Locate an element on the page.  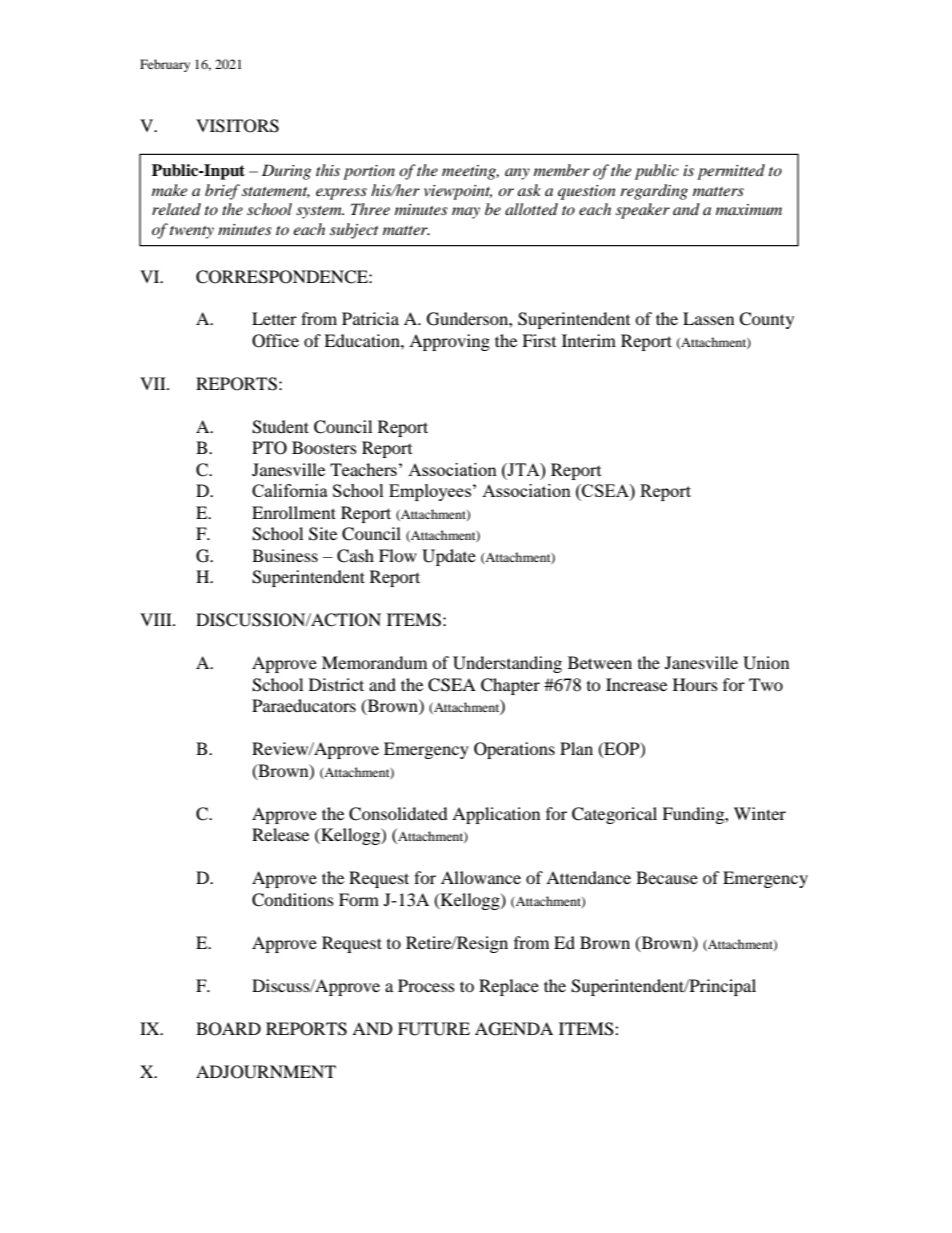
Approving is located at coordinates (449, 342).
